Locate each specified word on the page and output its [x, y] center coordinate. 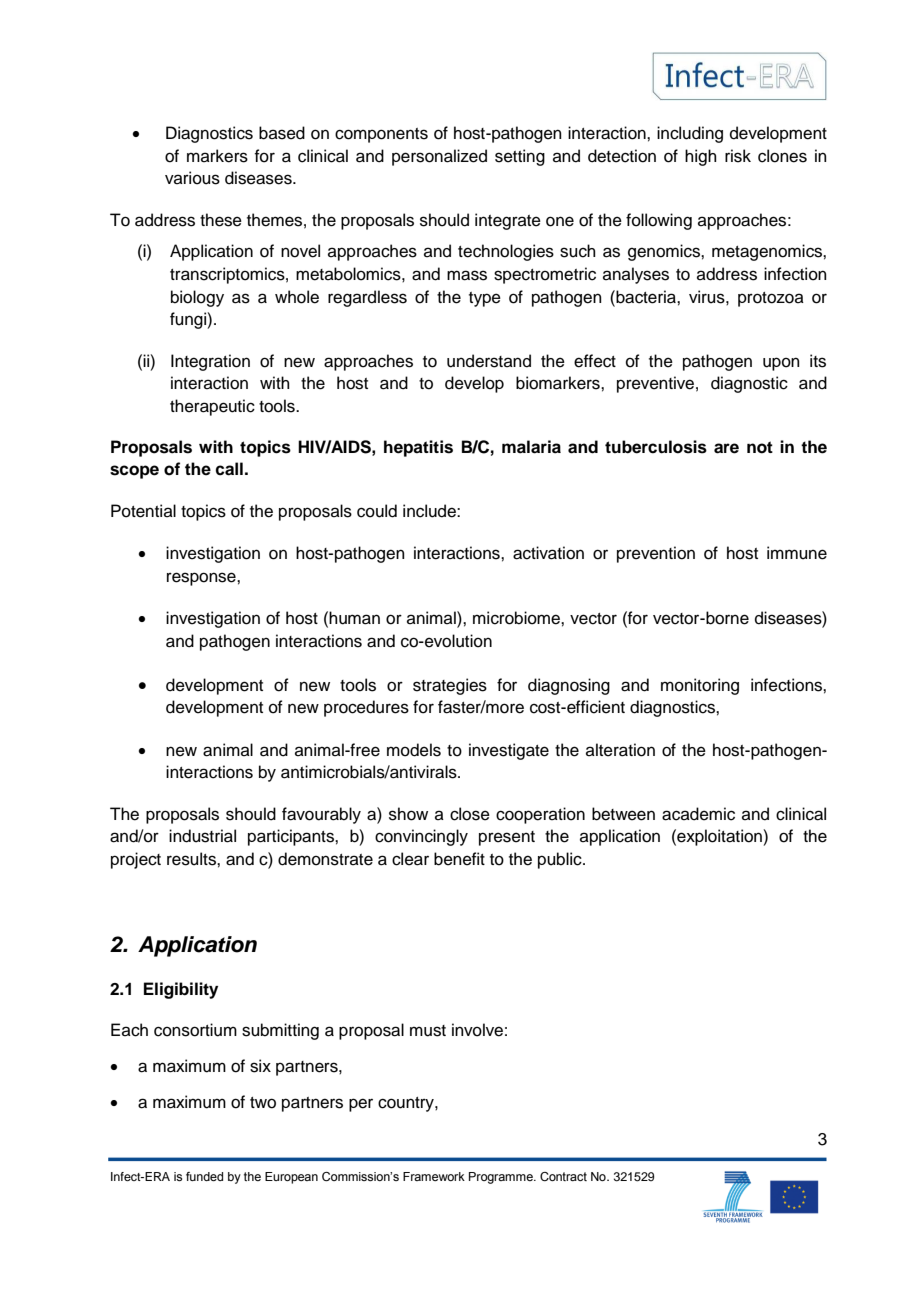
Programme [502, 1178]
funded [204, 1176]
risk [738, 156]
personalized [439, 157]
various [192, 178]
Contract [563, 1176]
